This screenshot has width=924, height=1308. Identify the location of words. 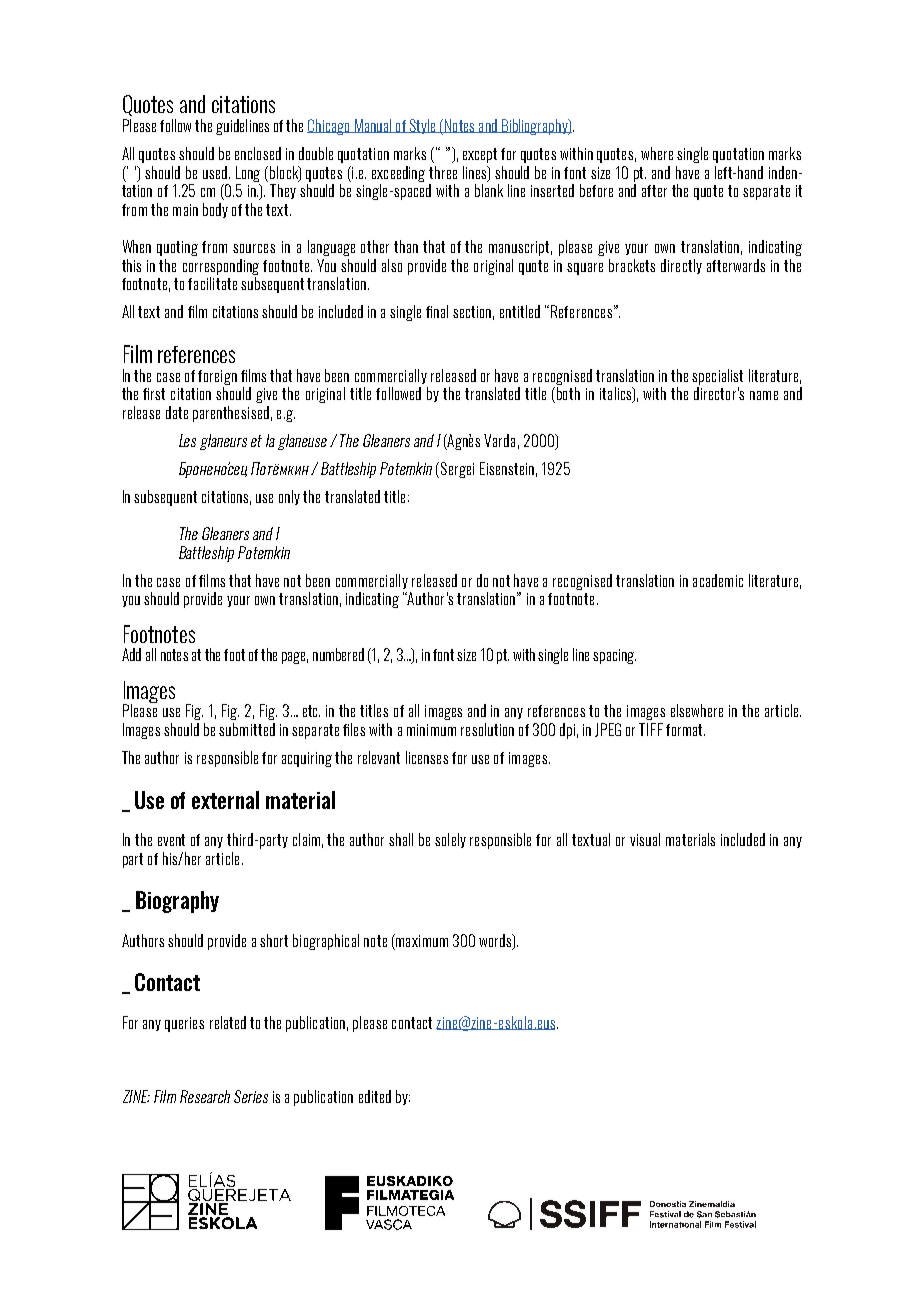
(496, 941).
